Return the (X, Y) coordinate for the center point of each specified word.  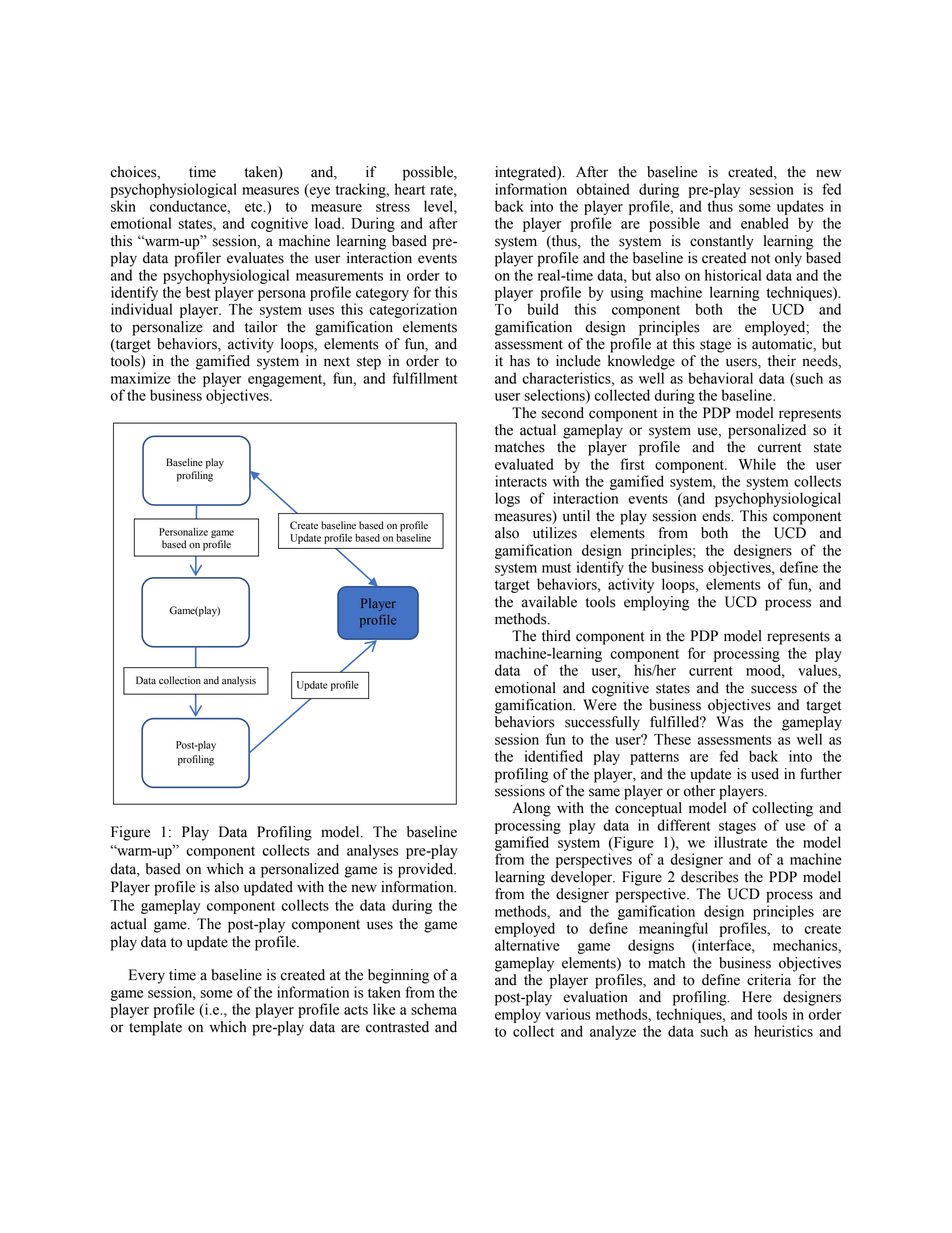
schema (434, 1009)
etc (255, 207)
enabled (765, 223)
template (155, 1028)
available (549, 602)
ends (717, 516)
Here (757, 997)
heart (410, 189)
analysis (239, 681)
